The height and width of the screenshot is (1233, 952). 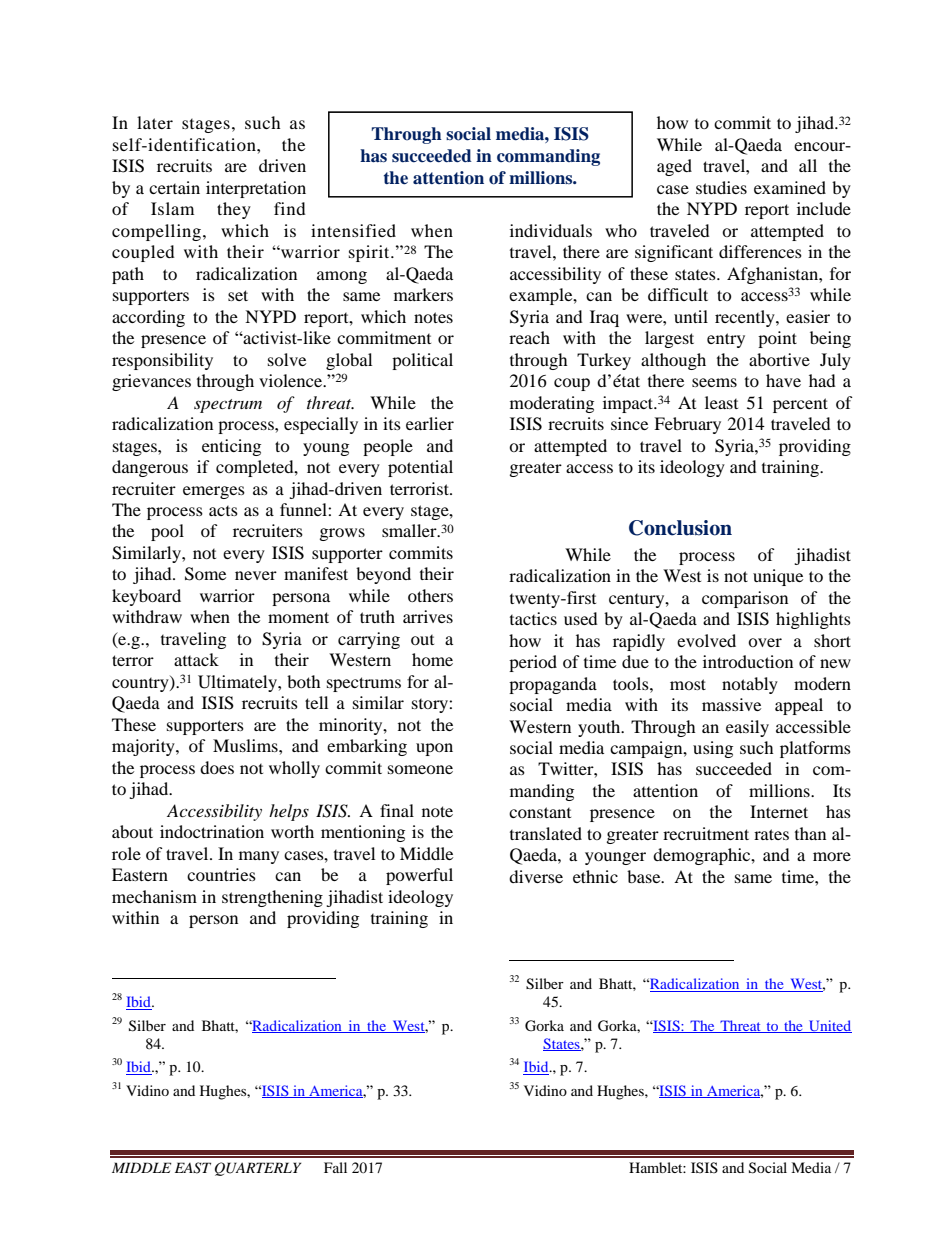 What do you see at coordinates (221, 874) in the screenshot?
I see `countries` at bounding box center [221, 874].
